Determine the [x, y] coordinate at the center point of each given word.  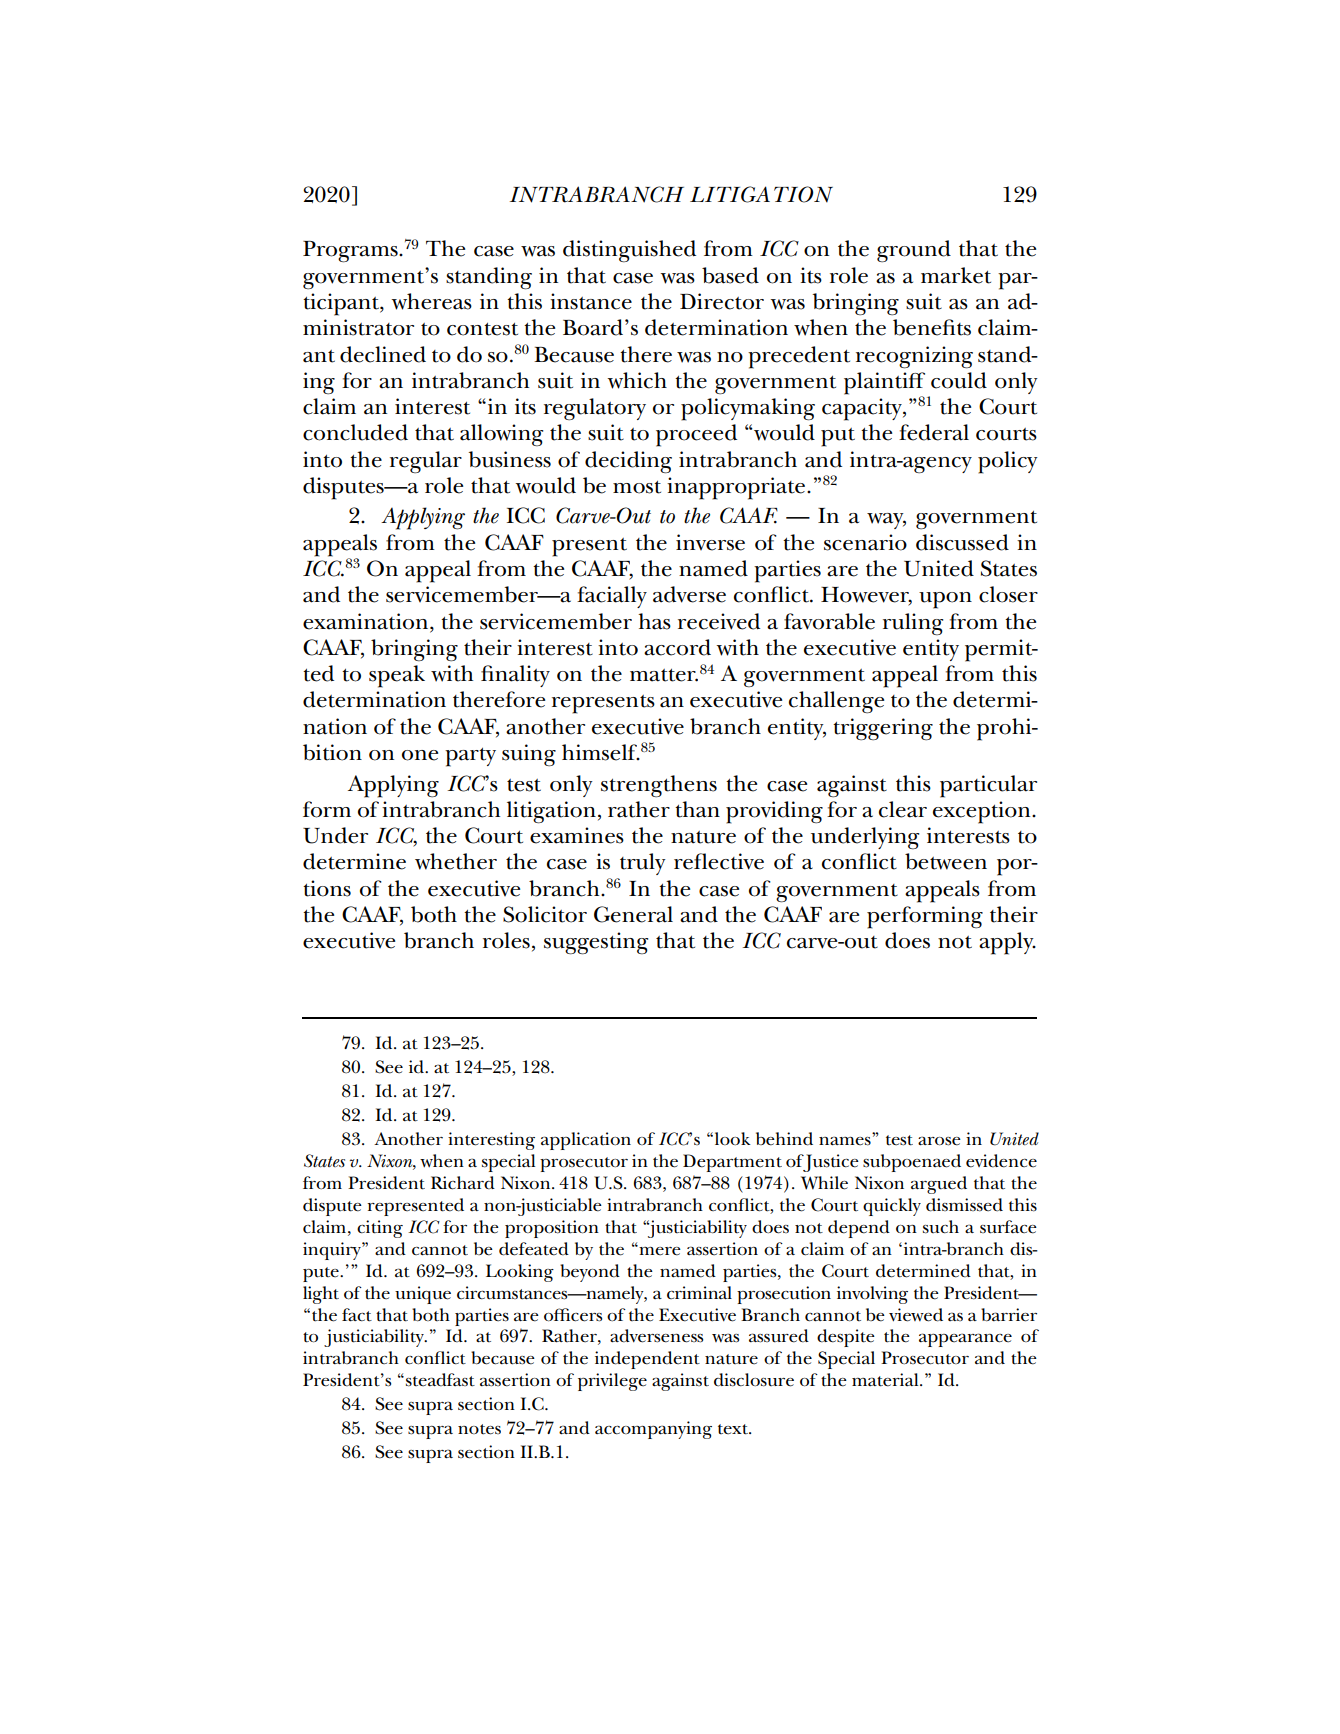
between [946, 861]
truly [643, 864]
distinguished [629, 251]
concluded [355, 432]
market [956, 275]
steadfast [439, 1380]
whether [456, 861]
